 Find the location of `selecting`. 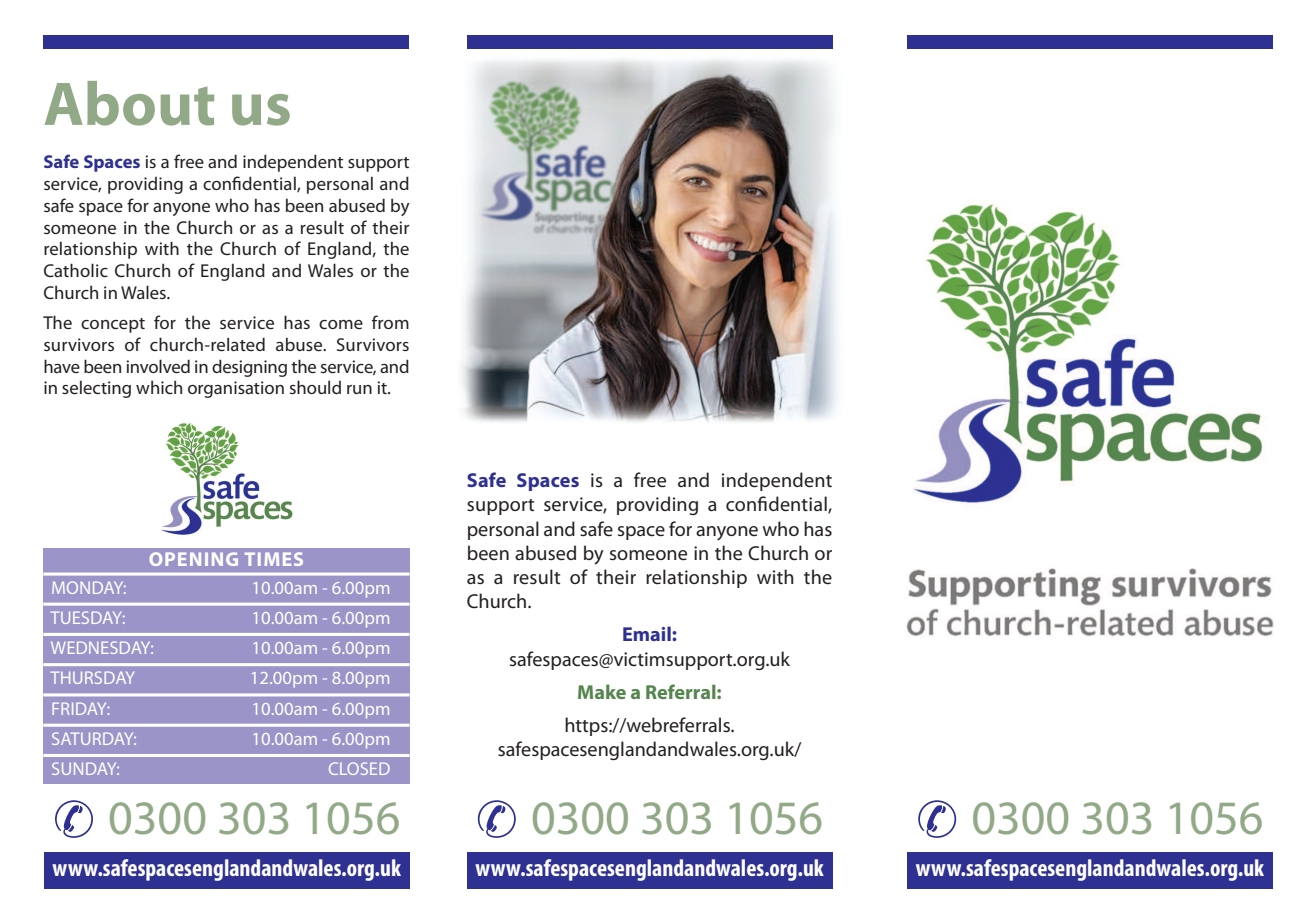

selecting is located at coordinates (96, 389).
